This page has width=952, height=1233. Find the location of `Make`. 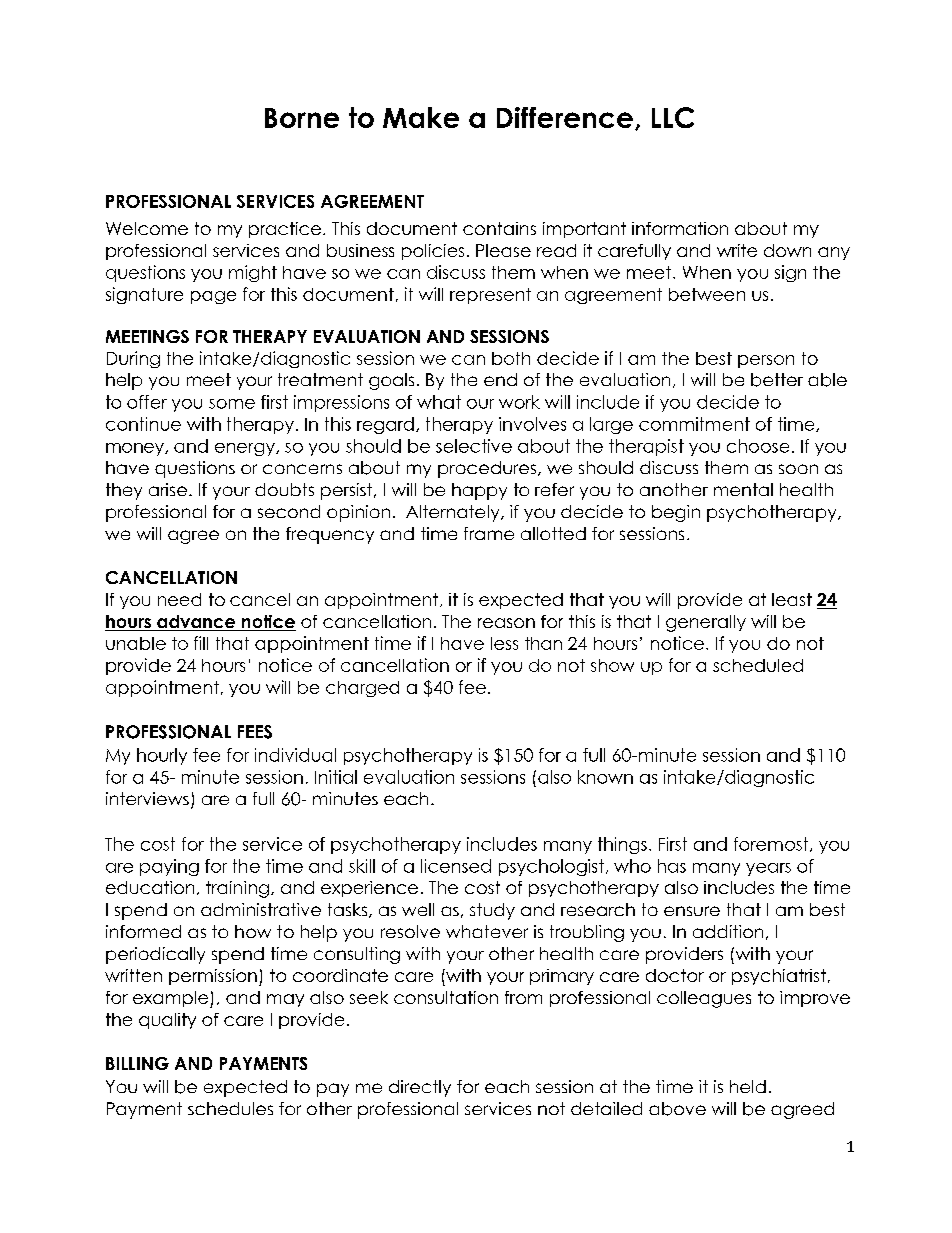

Make is located at coordinates (421, 117).
